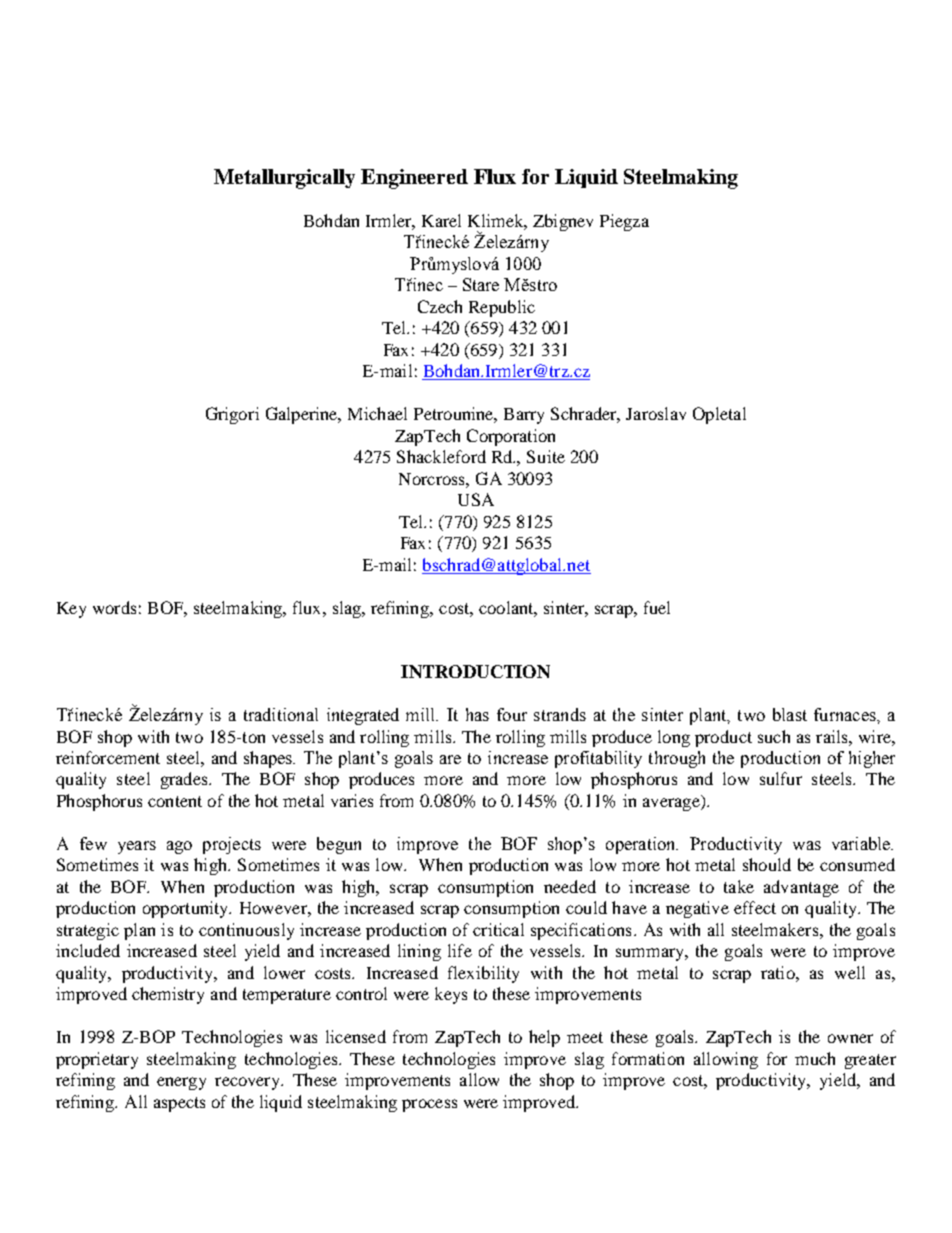 The image size is (952, 1233). What do you see at coordinates (181, 1083) in the screenshot?
I see `energy` at bounding box center [181, 1083].
